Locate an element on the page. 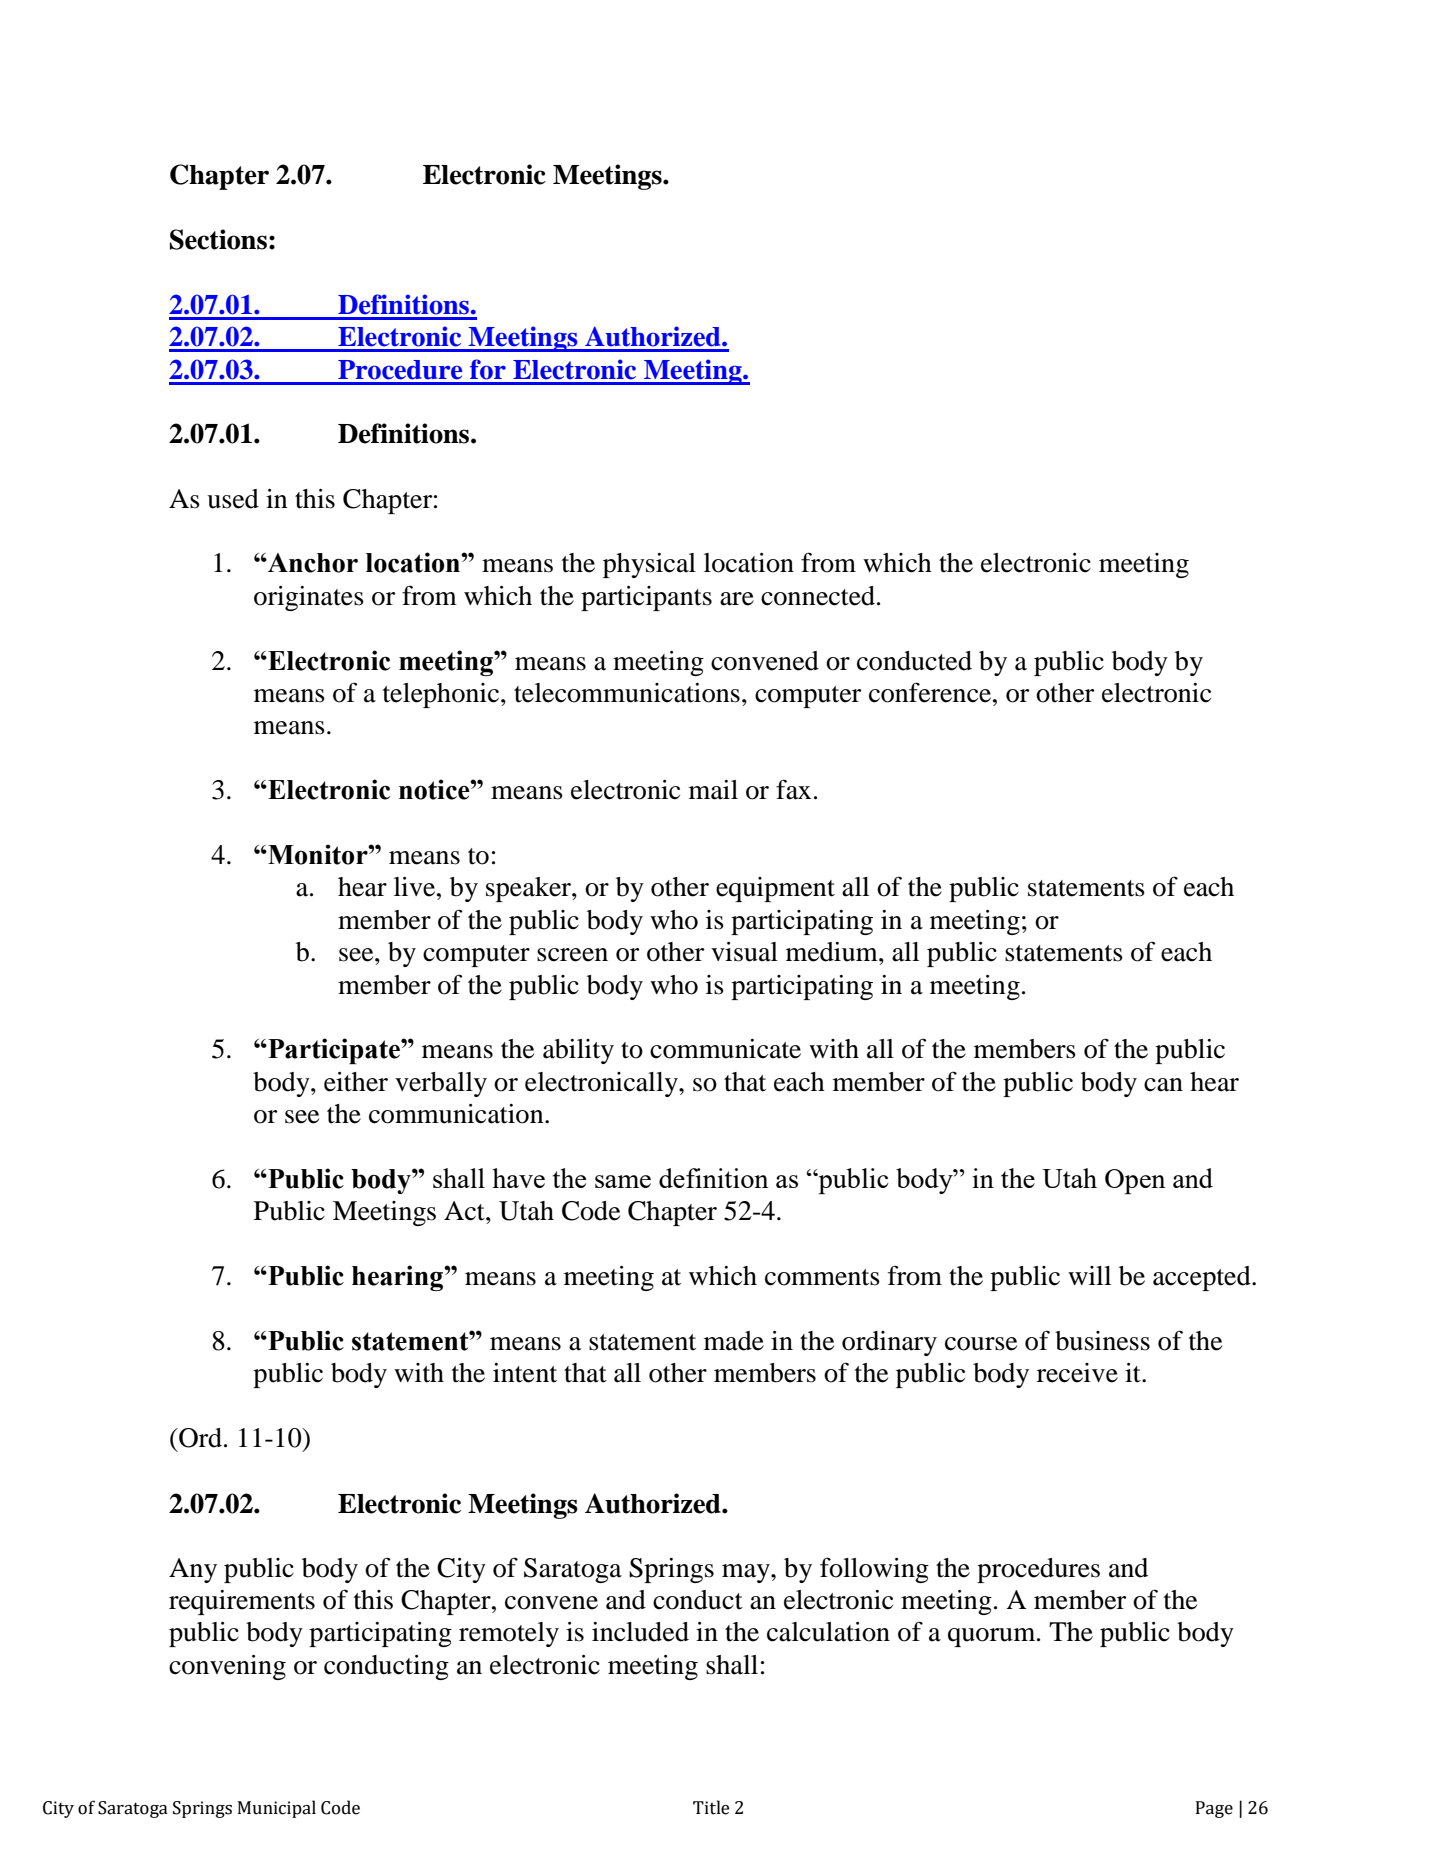  connected is located at coordinates (818, 596).
